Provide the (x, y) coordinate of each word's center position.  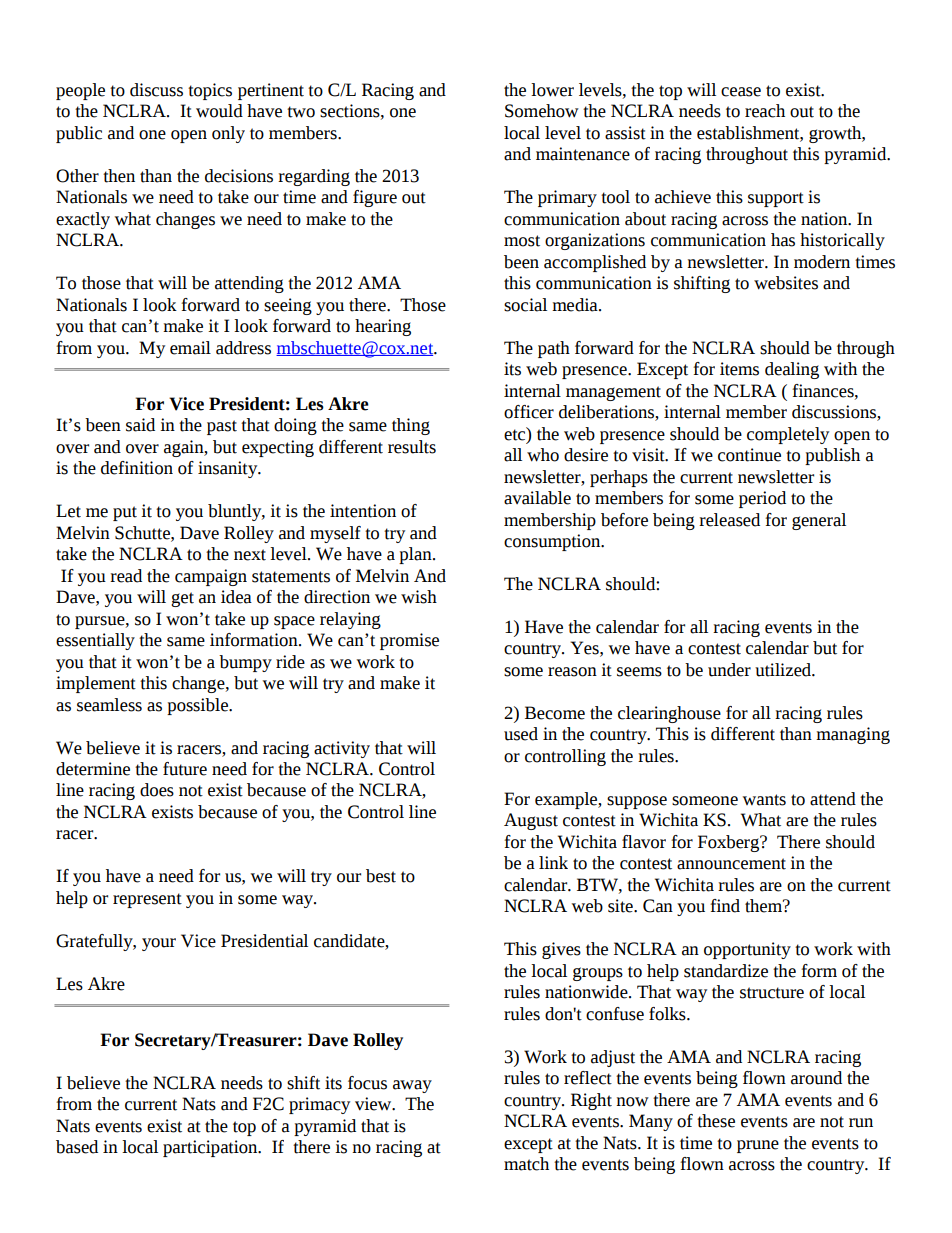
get (182, 599)
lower (552, 90)
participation (211, 1148)
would (219, 111)
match (526, 1164)
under (729, 670)
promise (409, 641)
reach (765, 111)
